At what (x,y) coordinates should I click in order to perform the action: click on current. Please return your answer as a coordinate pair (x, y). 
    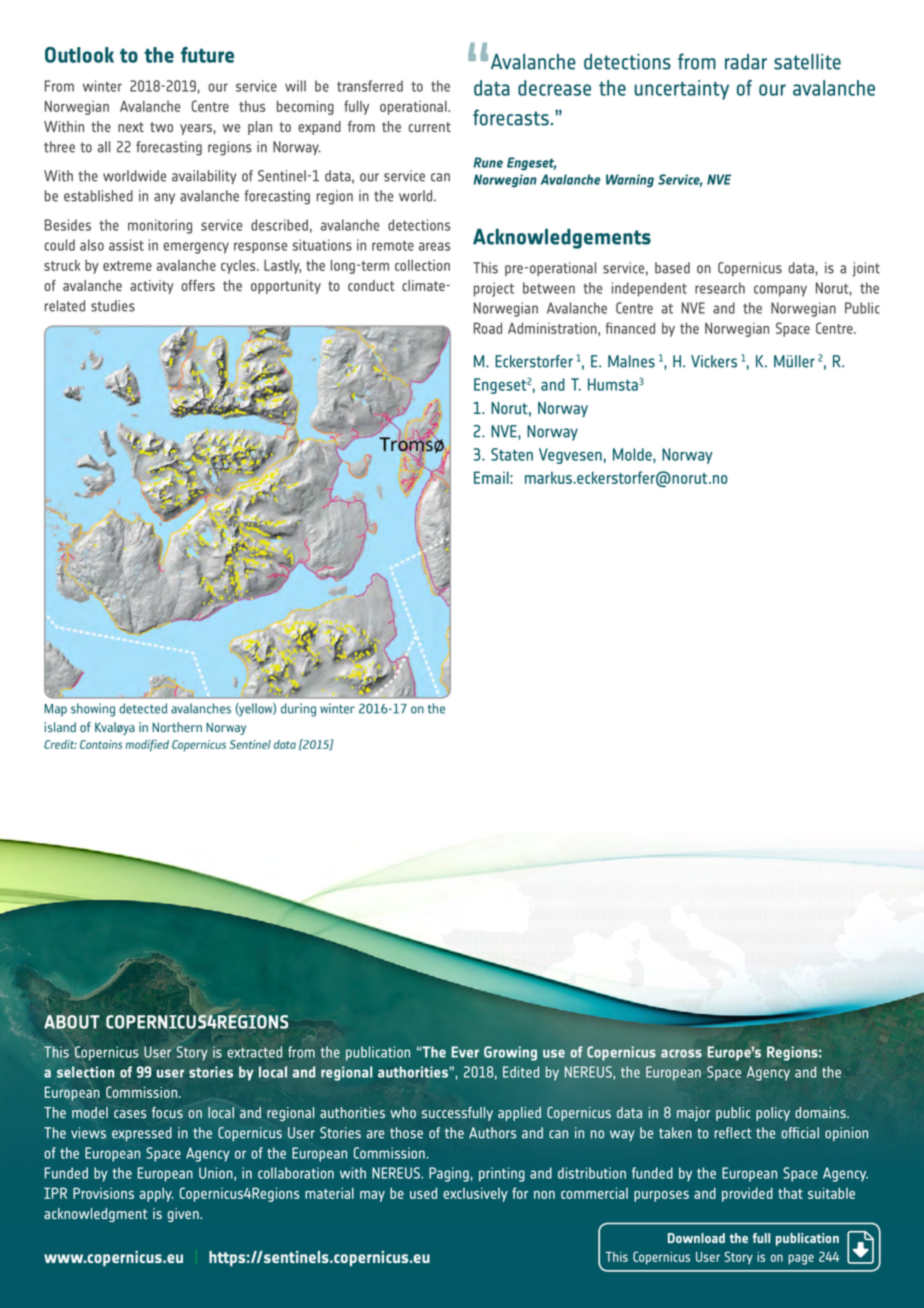
    Looking at the image, I should click on (430, 127).
